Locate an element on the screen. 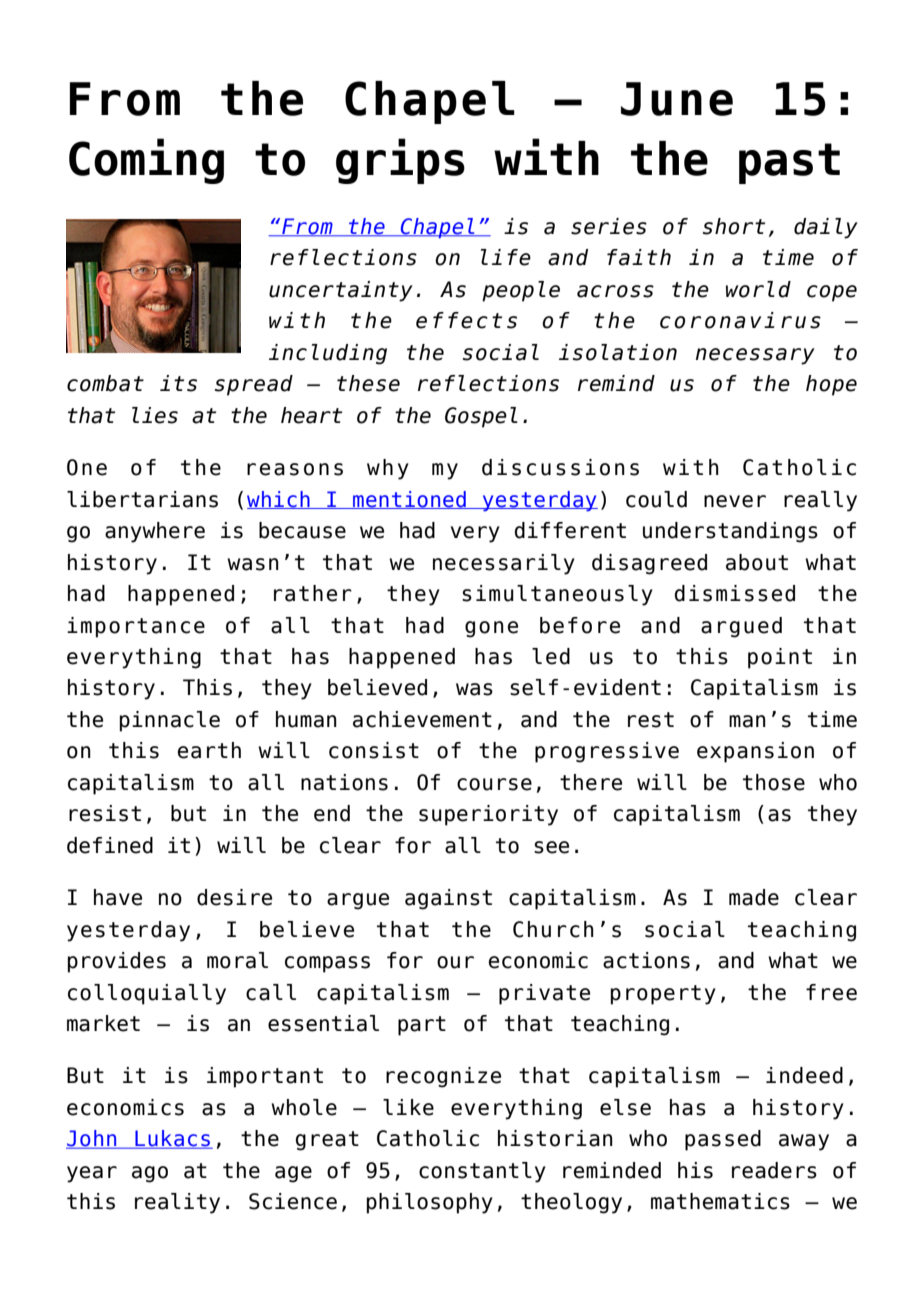  grips is located at coordinates (400, 161).
